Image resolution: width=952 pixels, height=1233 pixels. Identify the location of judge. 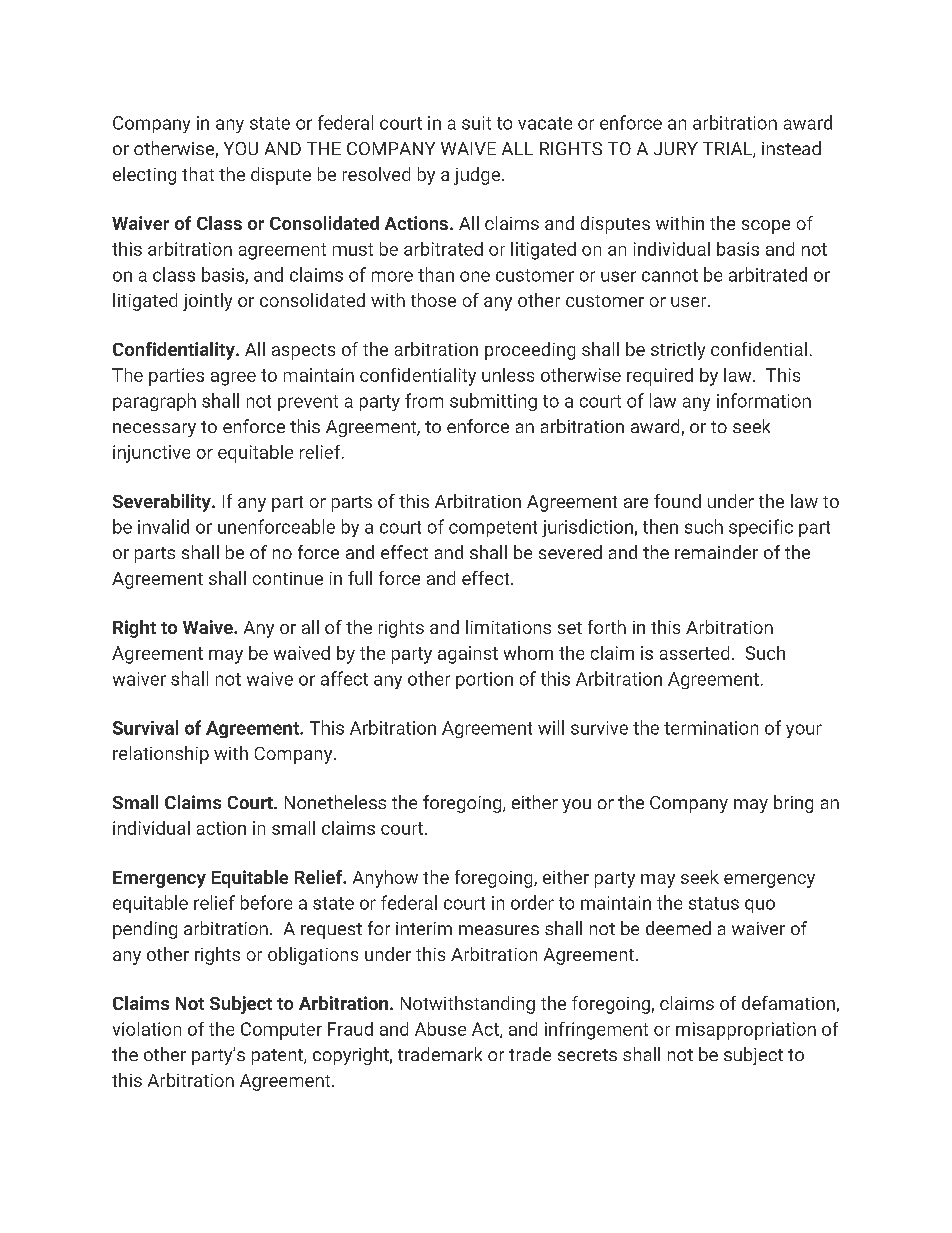
(477, 176).
